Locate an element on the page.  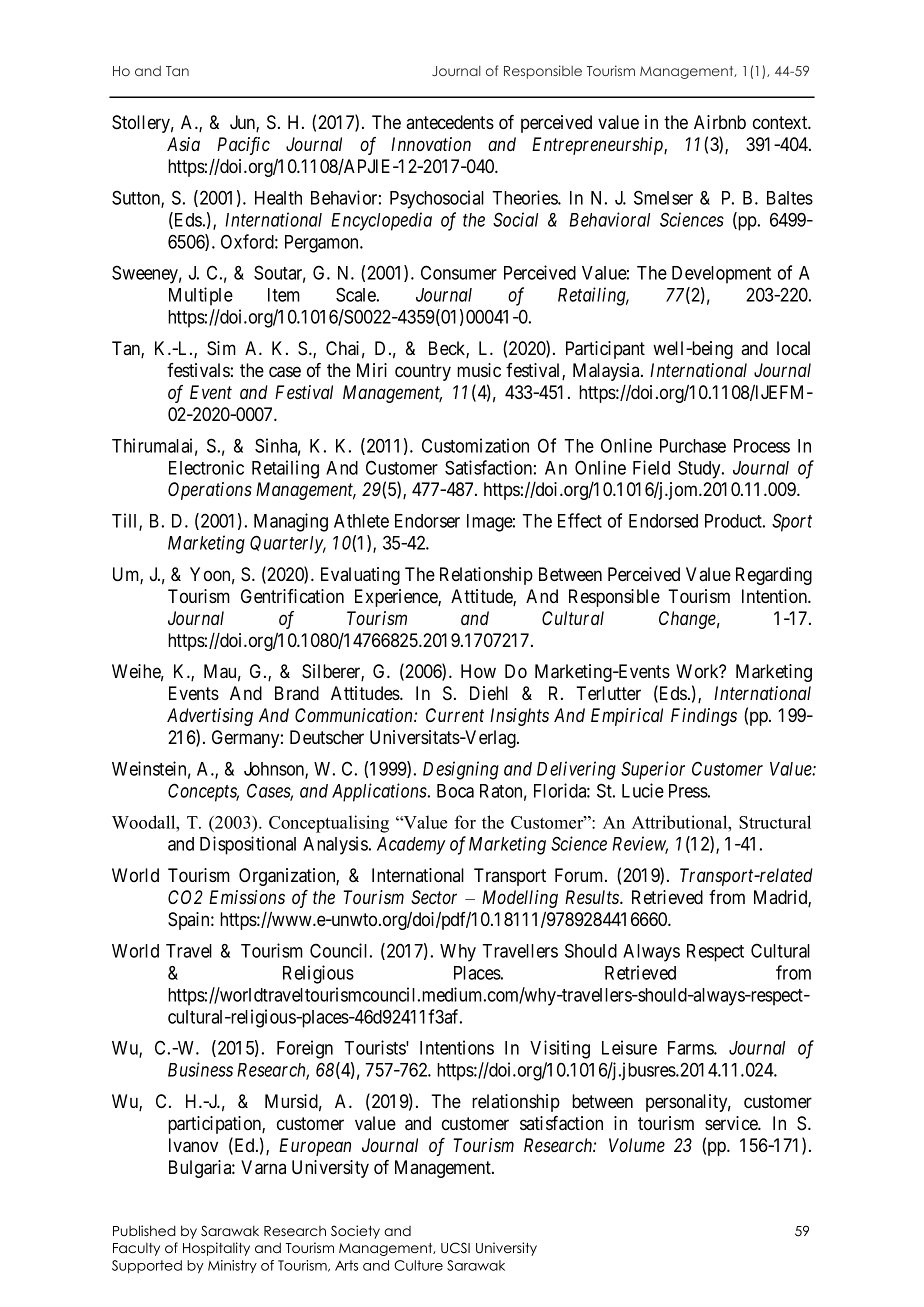
Diehl is located at coordinates (489, 693).
